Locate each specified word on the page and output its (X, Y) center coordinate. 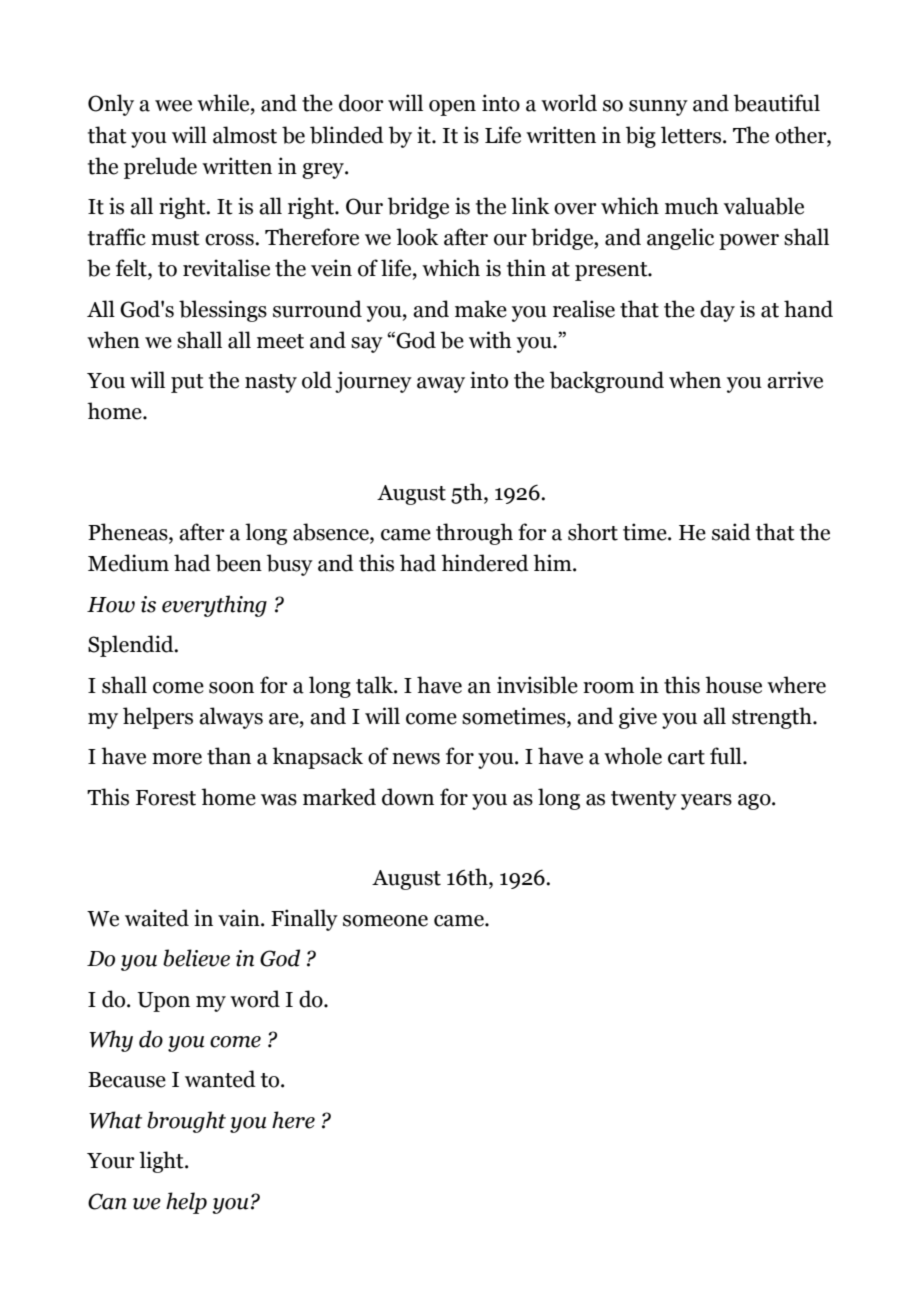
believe (196, 958)
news (416, 759)
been (239, 563)
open (452, 108)
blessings (223, 311)
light (162, 1162)
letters (692, 135)
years (706, 802)
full (727, 756)
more (177, 759)
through (474, 534)
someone (385, 921)
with (490, 340)
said (731, 532)
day (717, 311)
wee (173, 106)
